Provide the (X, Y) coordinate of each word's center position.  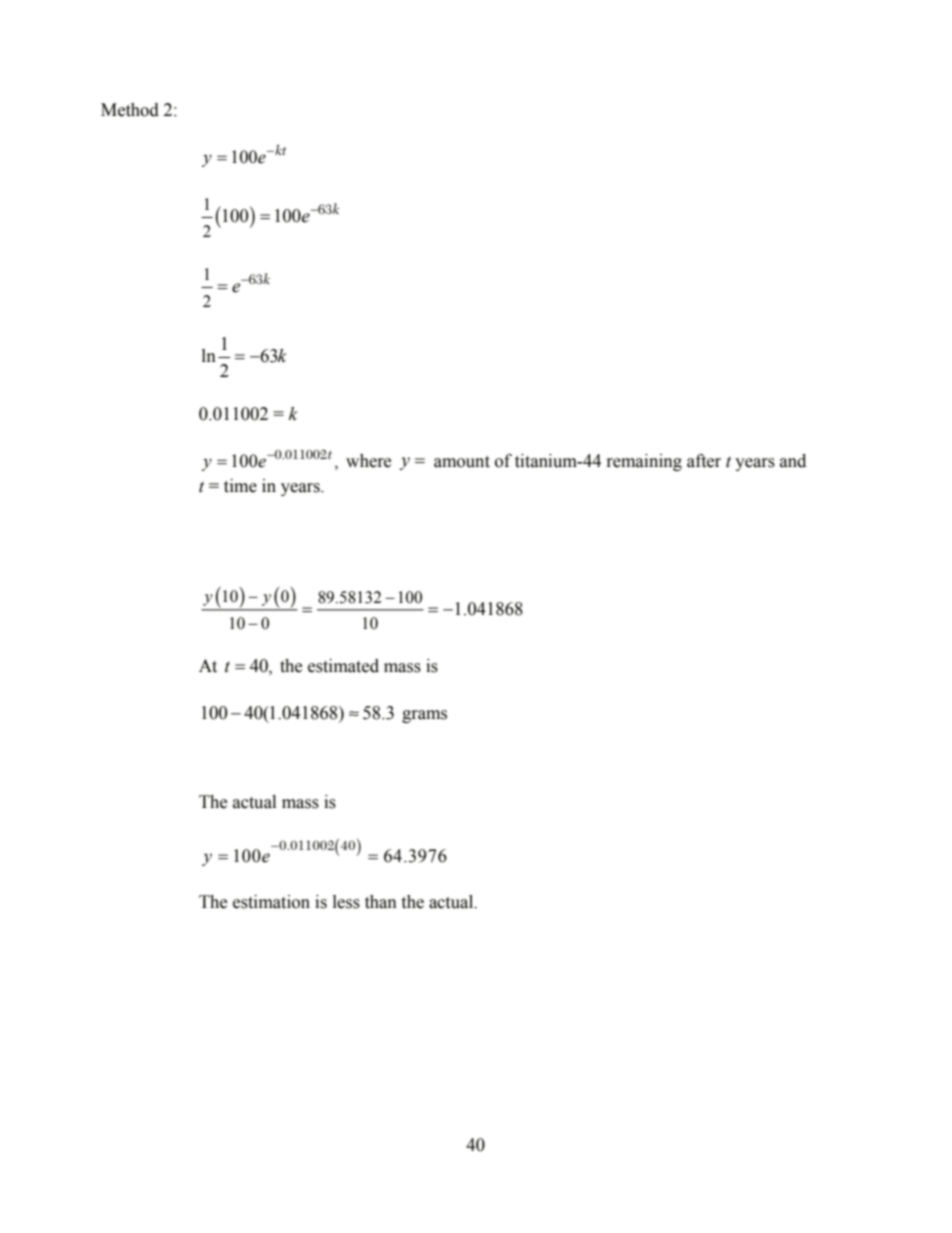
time (240, 486)
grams (424, 716)
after (704, 461)
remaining (644, 462)
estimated (343, 666)
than (381, 902)
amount (462, 462)
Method (130, 110)
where (368, 461)
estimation (271, 902)
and (793, 461)
